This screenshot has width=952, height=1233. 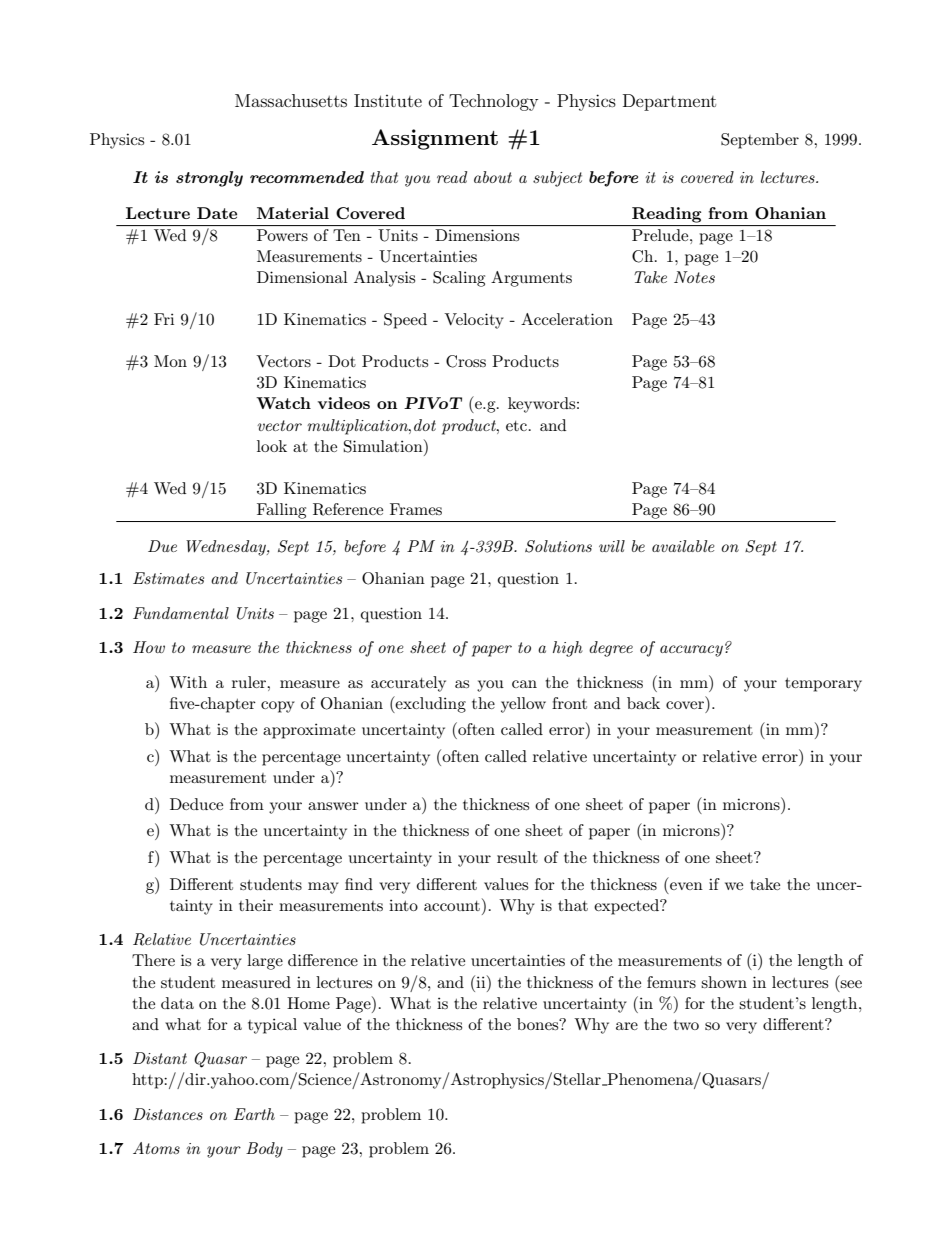 I want to click on two, so click(x=686, y=1025).
